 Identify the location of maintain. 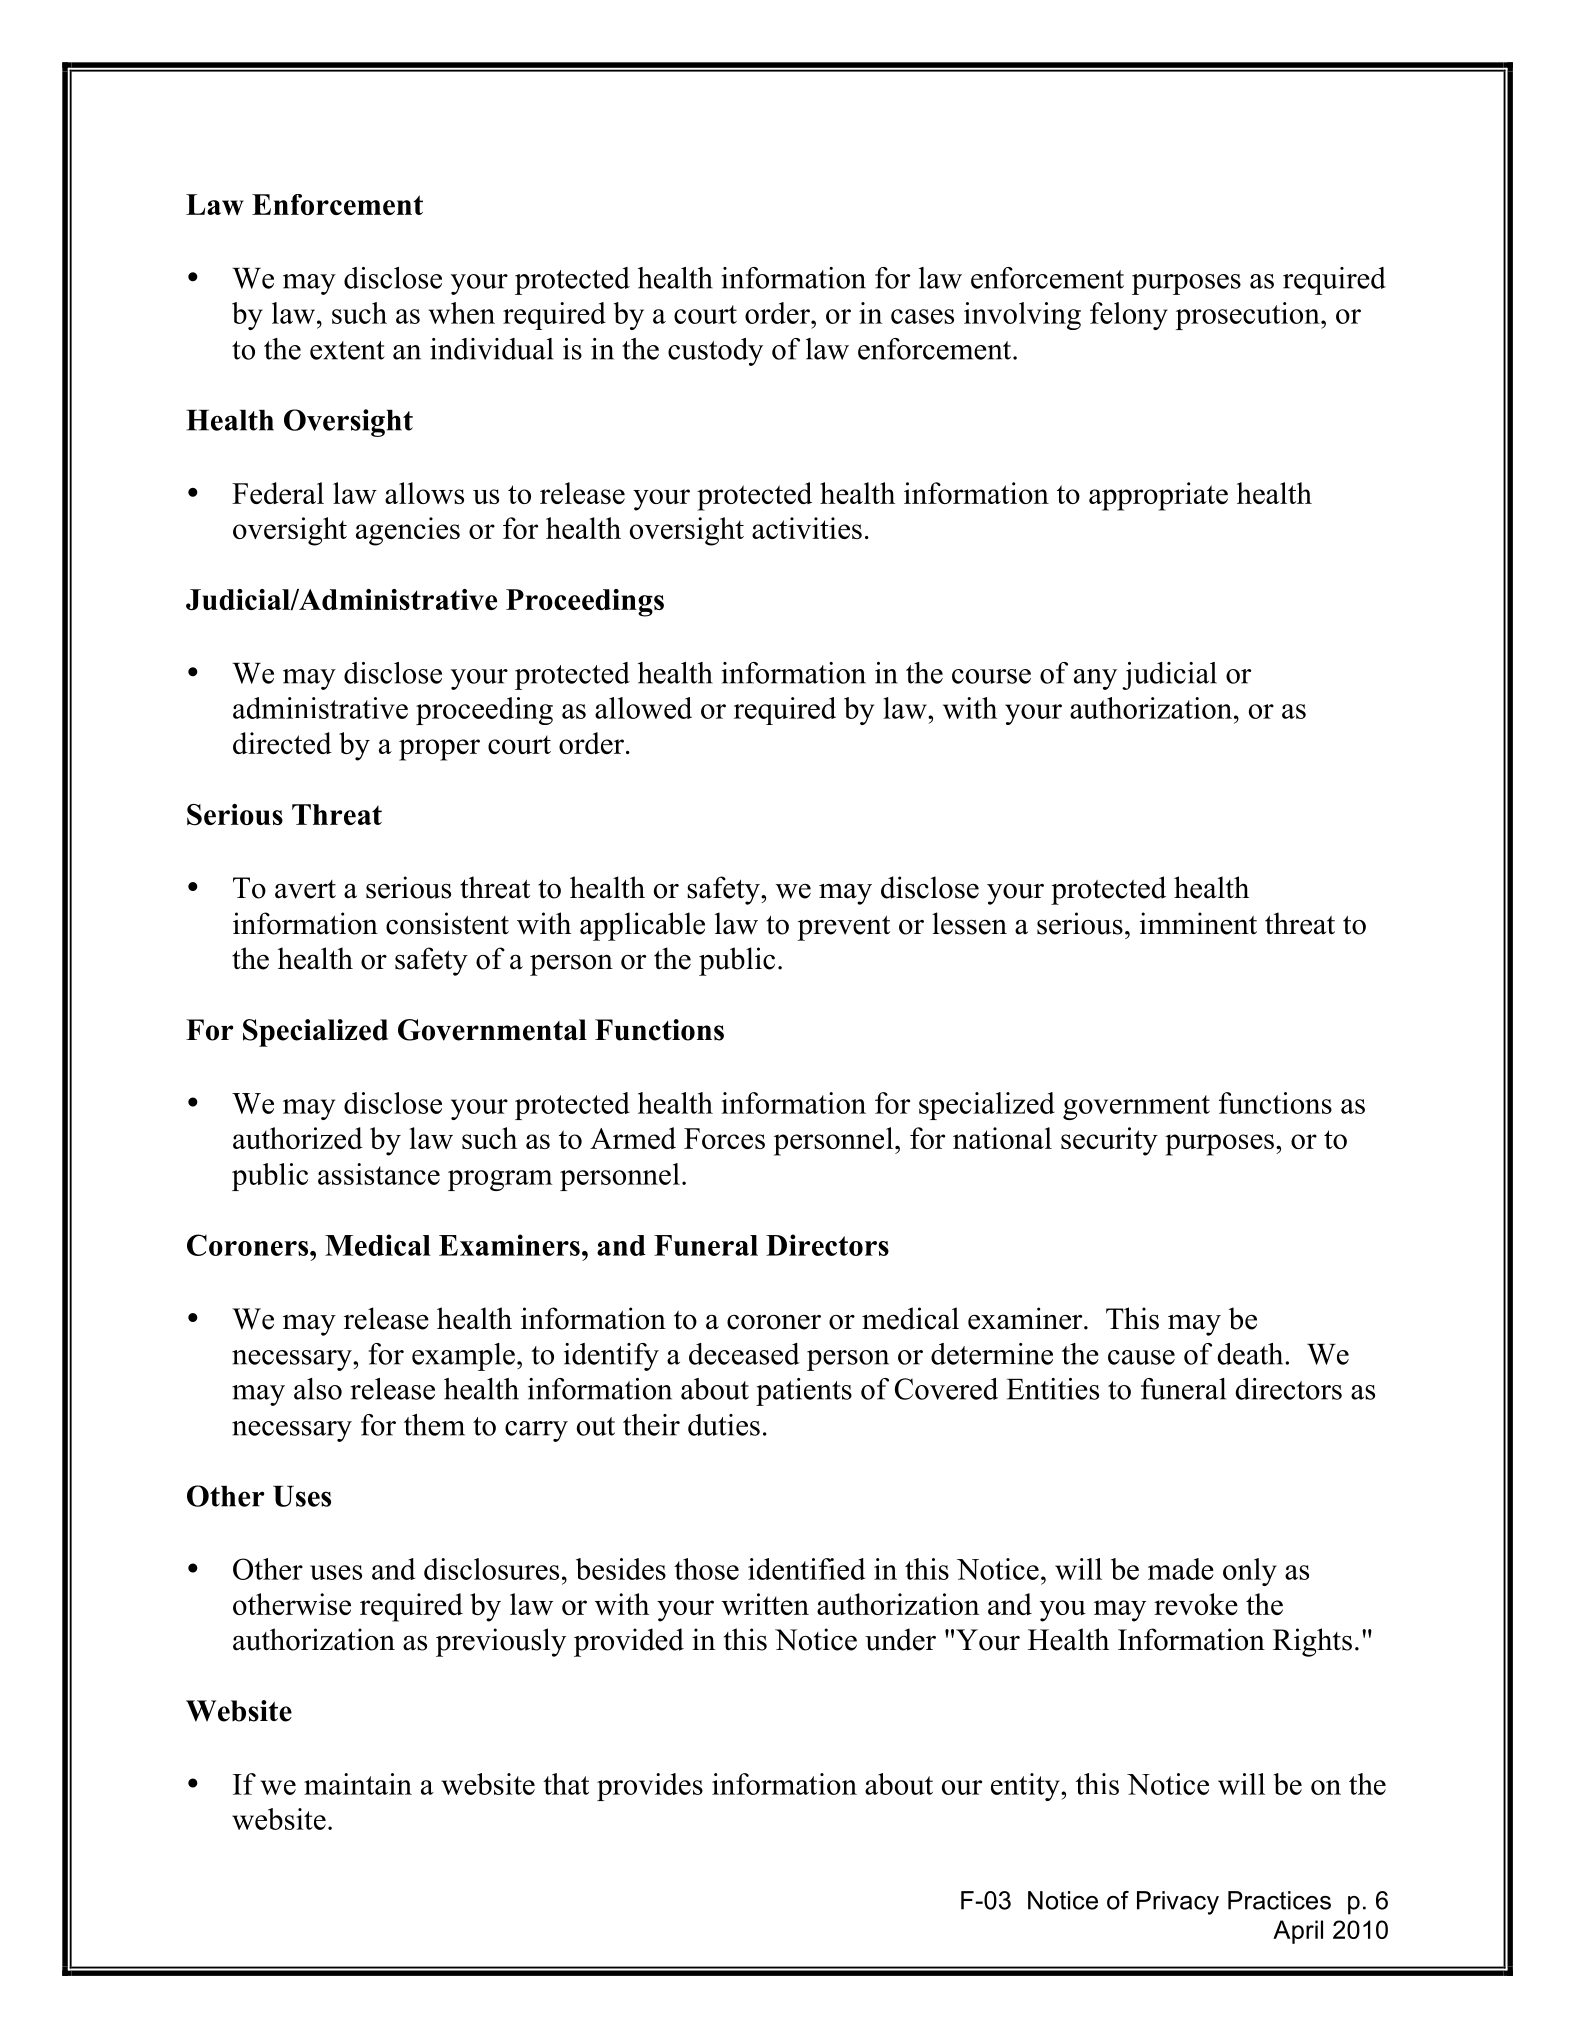
(358, 1784).
